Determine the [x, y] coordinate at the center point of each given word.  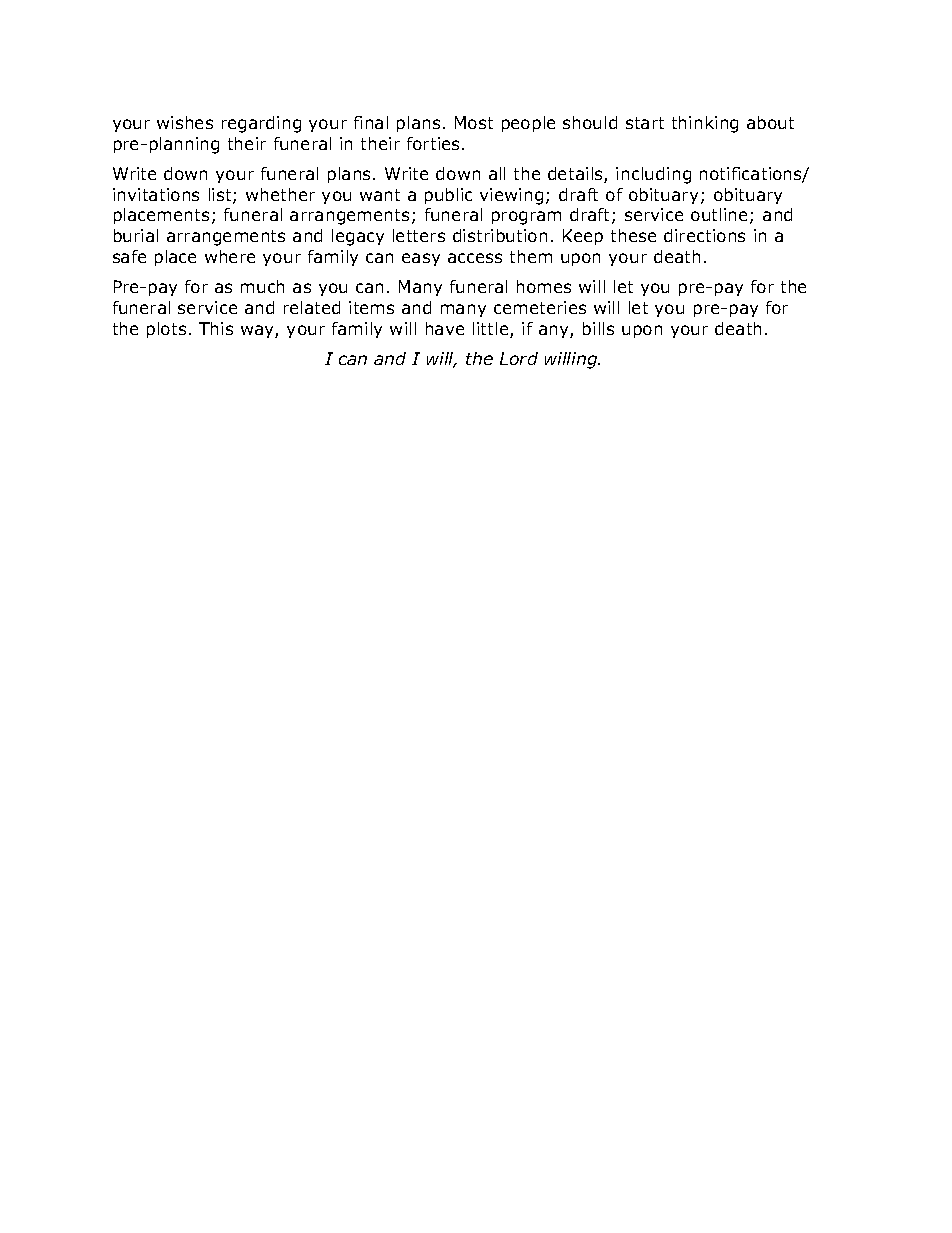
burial [136, 235]
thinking [705, 124]
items [371, 307]
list [221, 196]
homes [544, 286]
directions [704, 235]
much [262, 286]
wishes [185, 122]
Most [474, 122]
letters [419, 235]
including [653, 175]
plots [166, 330]
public [448, 196]
